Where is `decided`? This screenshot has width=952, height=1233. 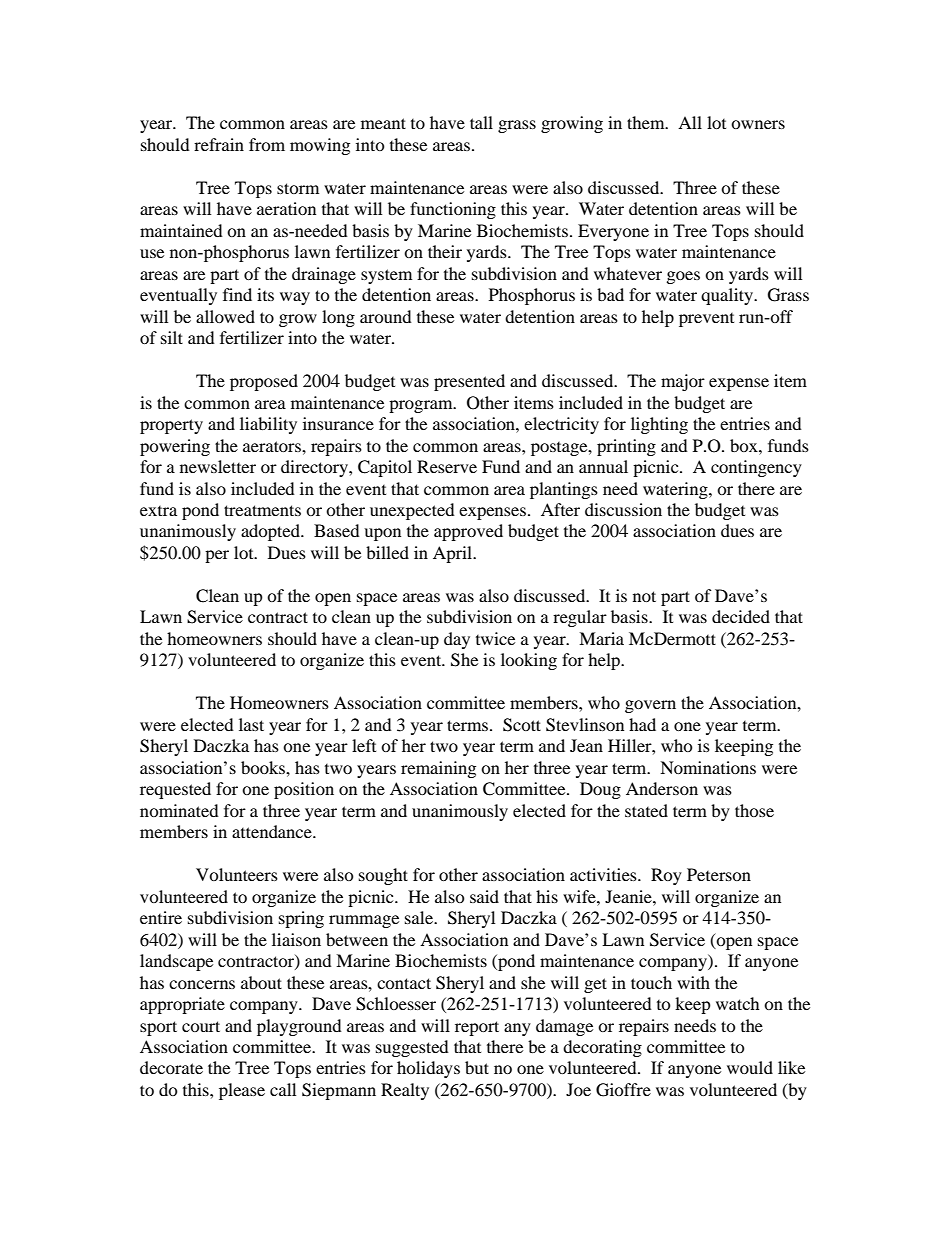 decided is located at coordinates (741, 616).
